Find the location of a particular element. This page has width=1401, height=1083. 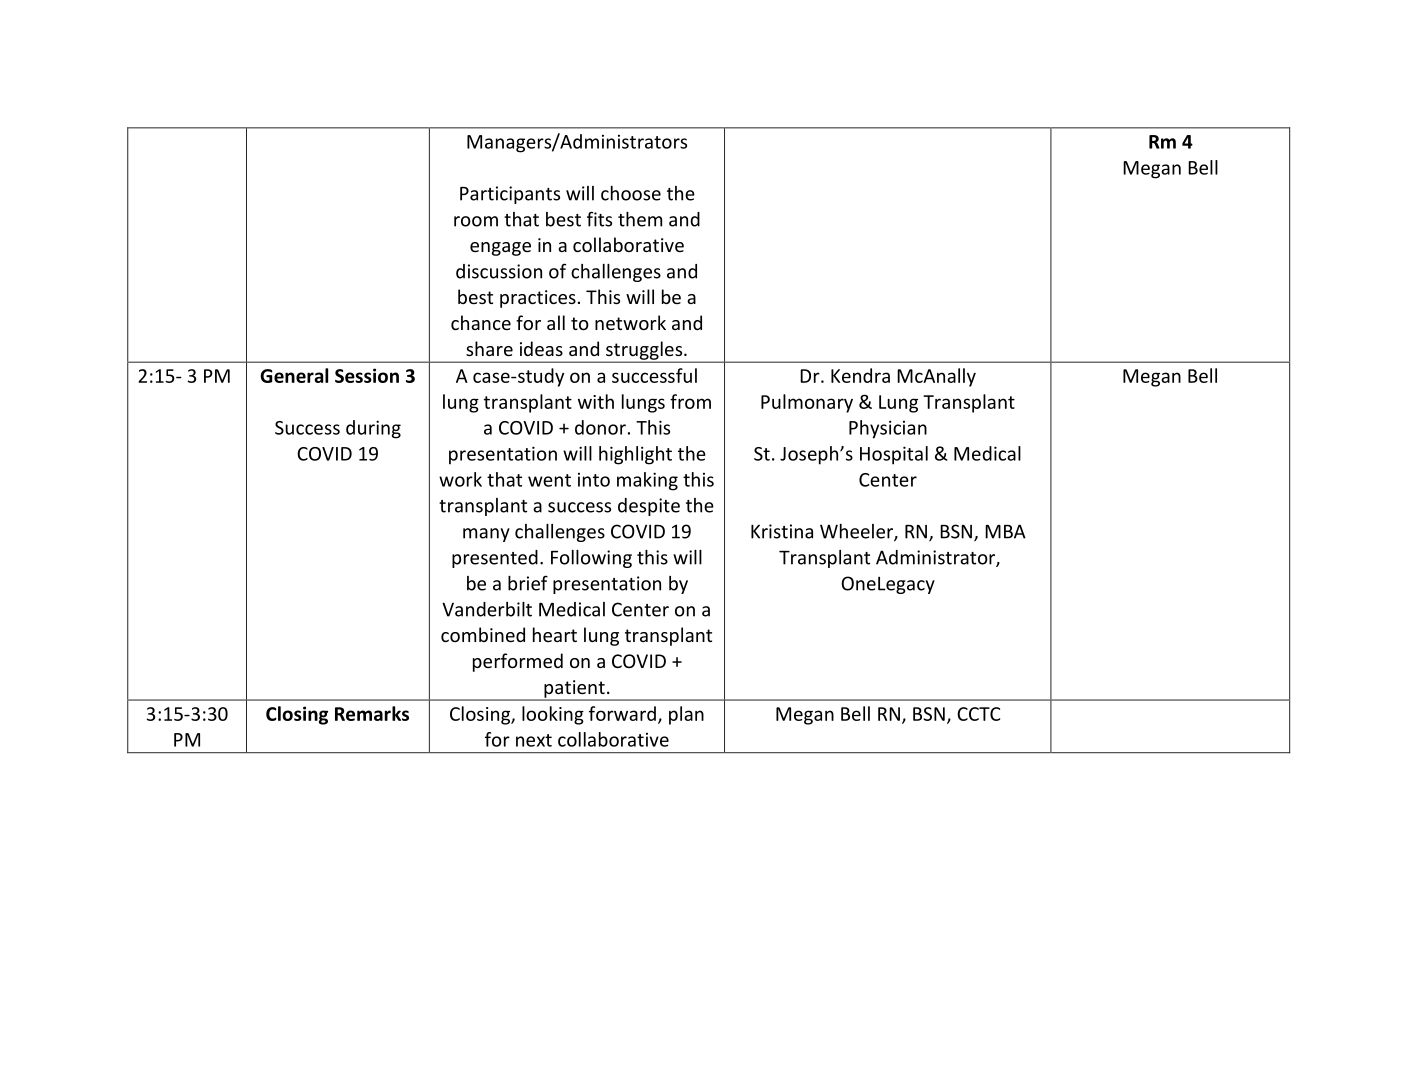

patient is located at coordinates (574, 690).
